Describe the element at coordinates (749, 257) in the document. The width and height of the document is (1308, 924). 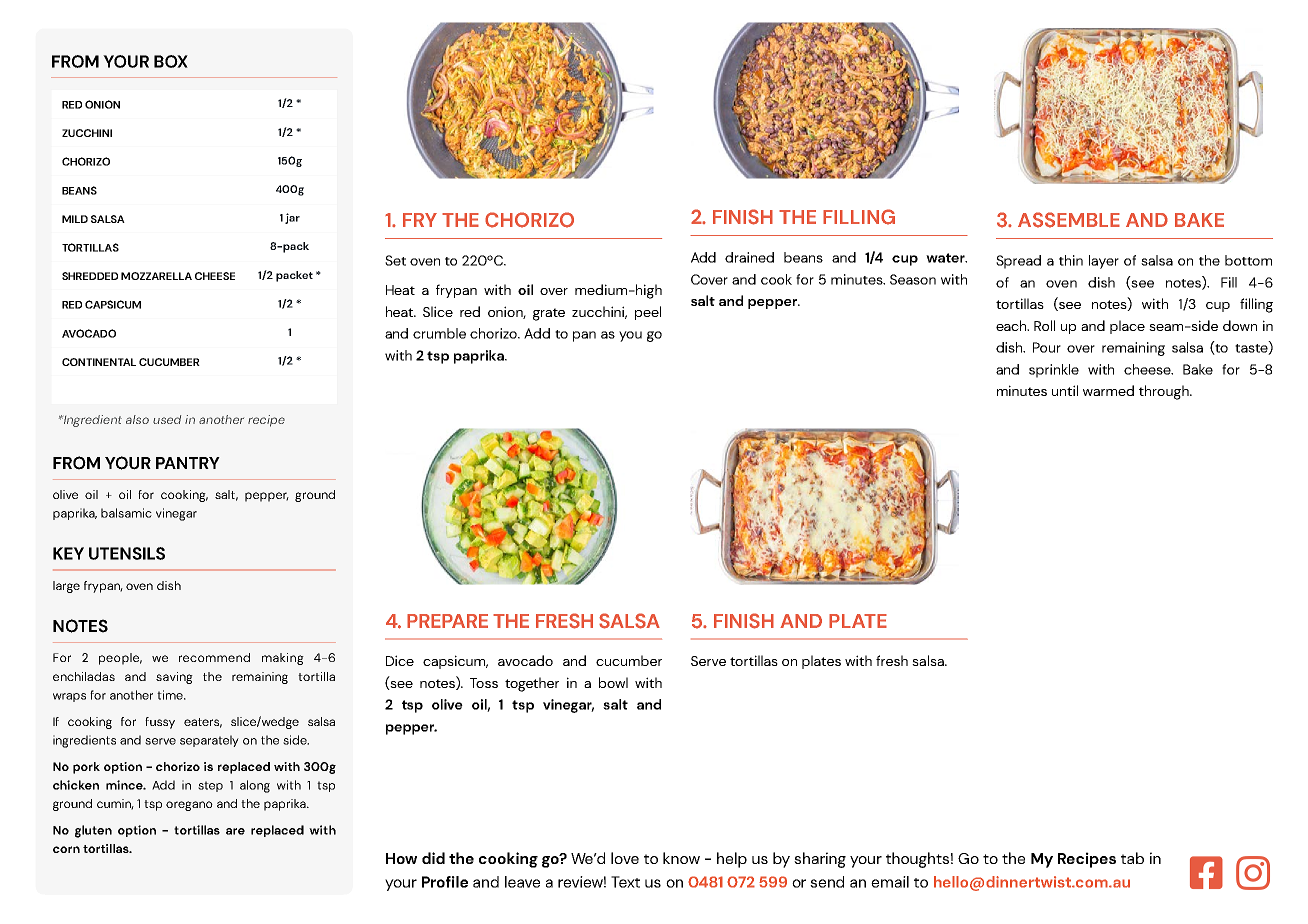
I see `drained` at that location.
